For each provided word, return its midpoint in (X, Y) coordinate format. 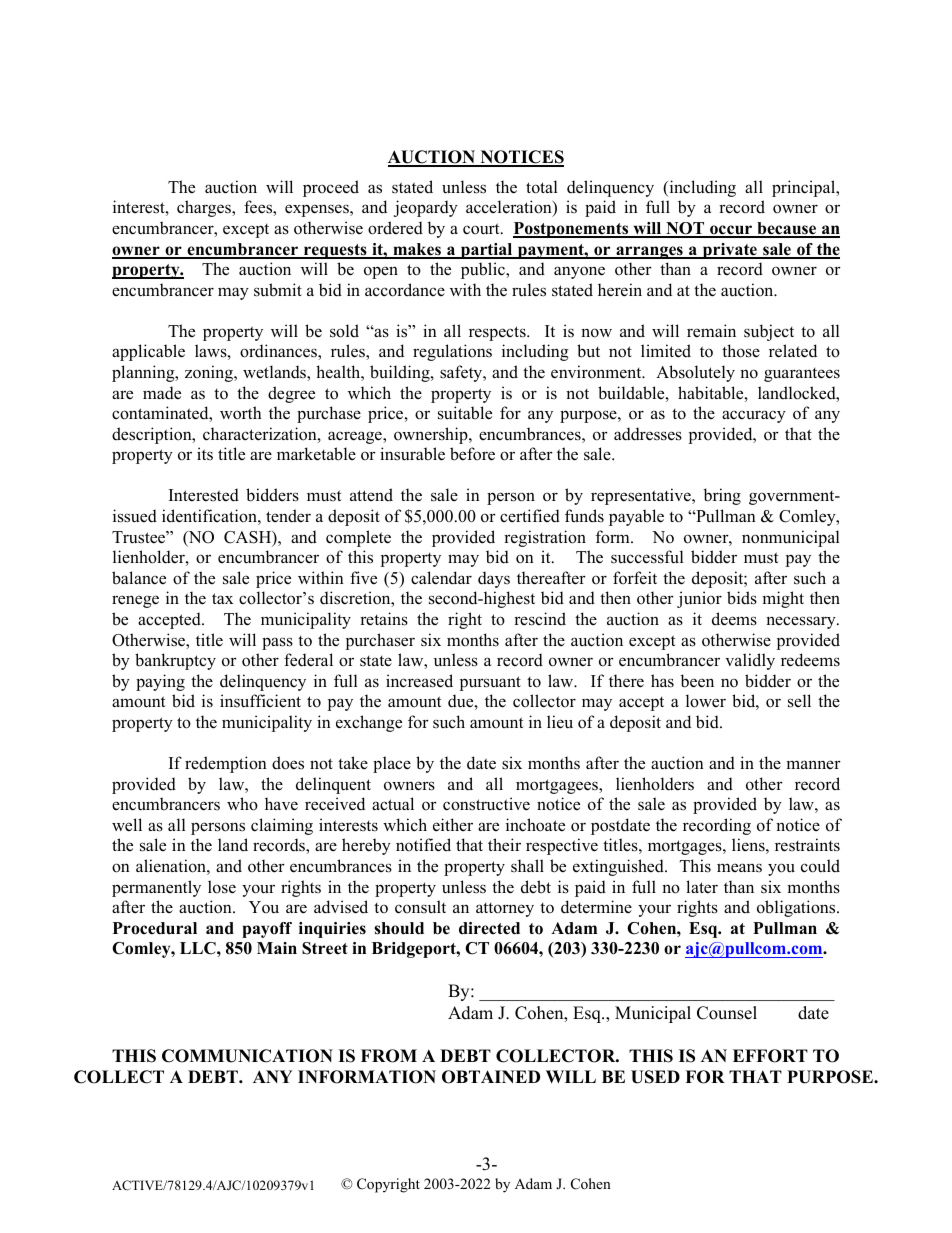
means (739, 868)
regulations (452, 352)
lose (222, 887)
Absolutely (695, 373)
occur (731, 231)
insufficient (260, 701)
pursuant (490, 683)
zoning (210, 373)
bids (742, 598)
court (482, 229)
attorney (505, 910)
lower (706, 701)
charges (205, 208)
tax (222, 598)
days (494, 579)
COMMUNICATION (247, 1056)
